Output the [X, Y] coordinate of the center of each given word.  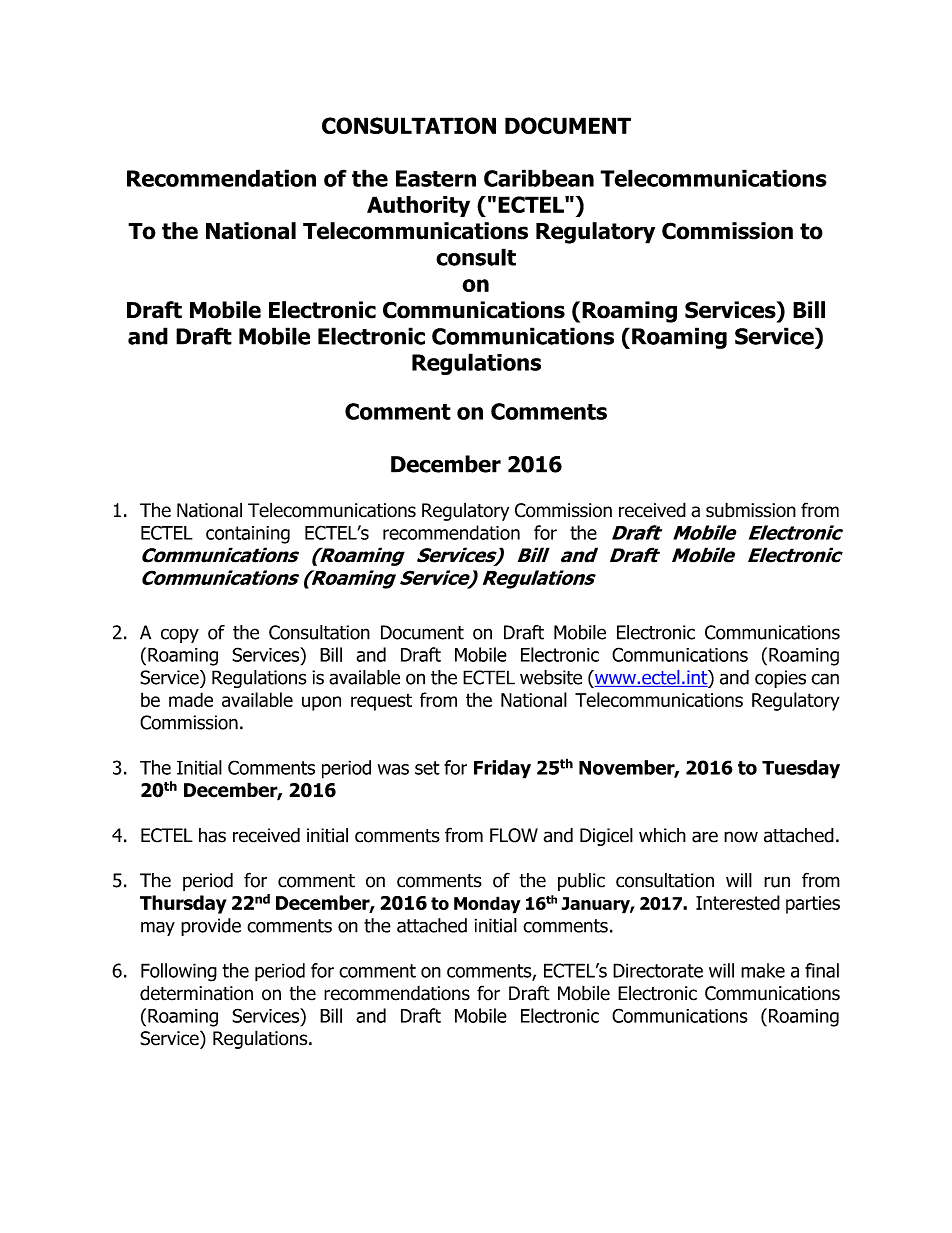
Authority [418, 206]
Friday [502, 769]
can [825, 679]
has [212, 835]
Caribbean [539, 178]
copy [180, 635]
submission [751, 510]
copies [780, 679]
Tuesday [801, 769]
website [551, 677]
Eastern [436, 178]
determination [196, 993]
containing [248, 535]
